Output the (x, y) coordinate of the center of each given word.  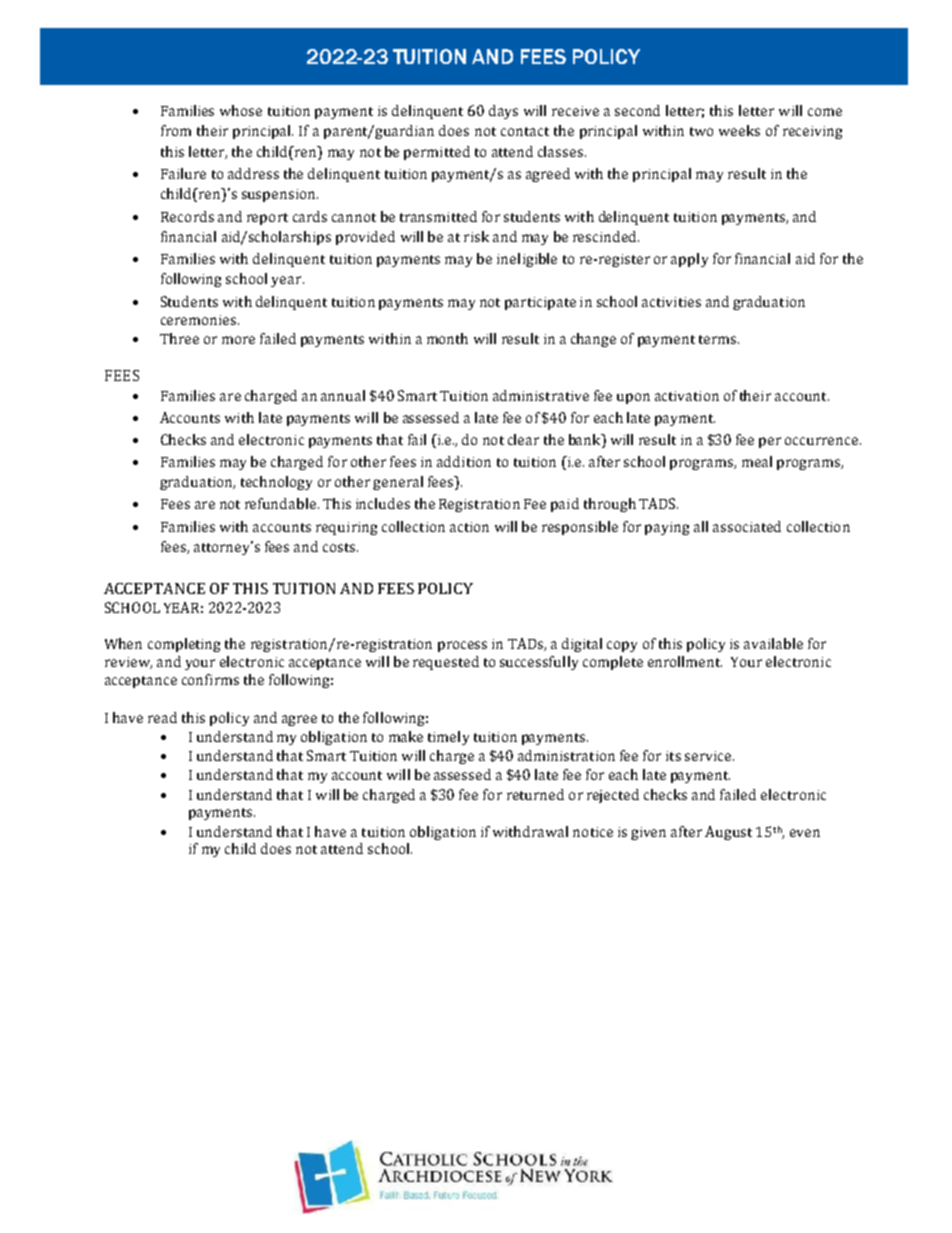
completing (184, 645)
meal (757, 461)
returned (535, 794)
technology (276, 483)
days (503, 112)
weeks (739, 130)
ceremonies (200, 320)
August (728, 833)
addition (464, 461)
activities (671, 302)
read (162, 717)
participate (540, 303)
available (773, 643)
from (176, 130)
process (462, 646)
